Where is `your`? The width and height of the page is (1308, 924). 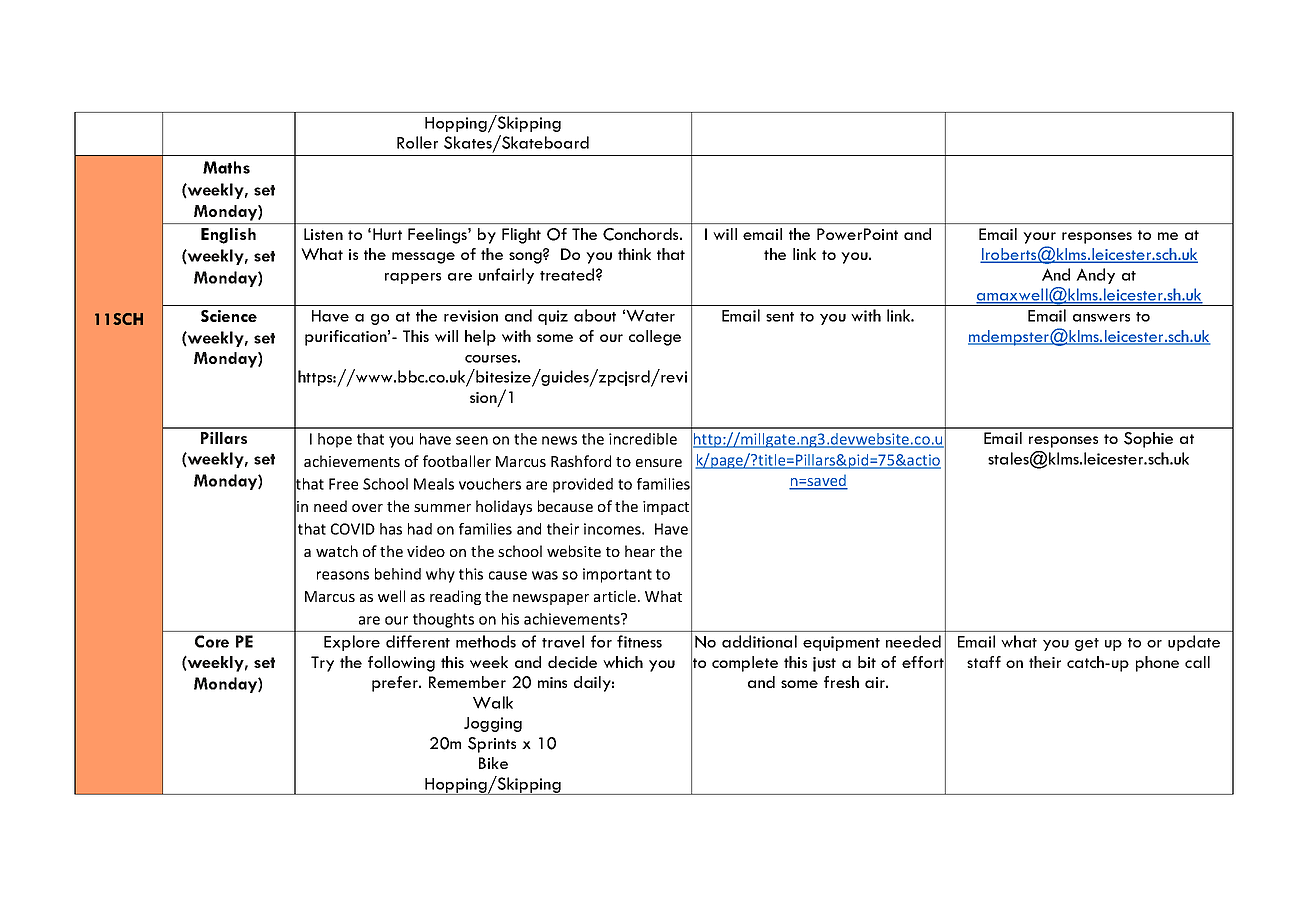 your is located at coordinates (1039, 238).
